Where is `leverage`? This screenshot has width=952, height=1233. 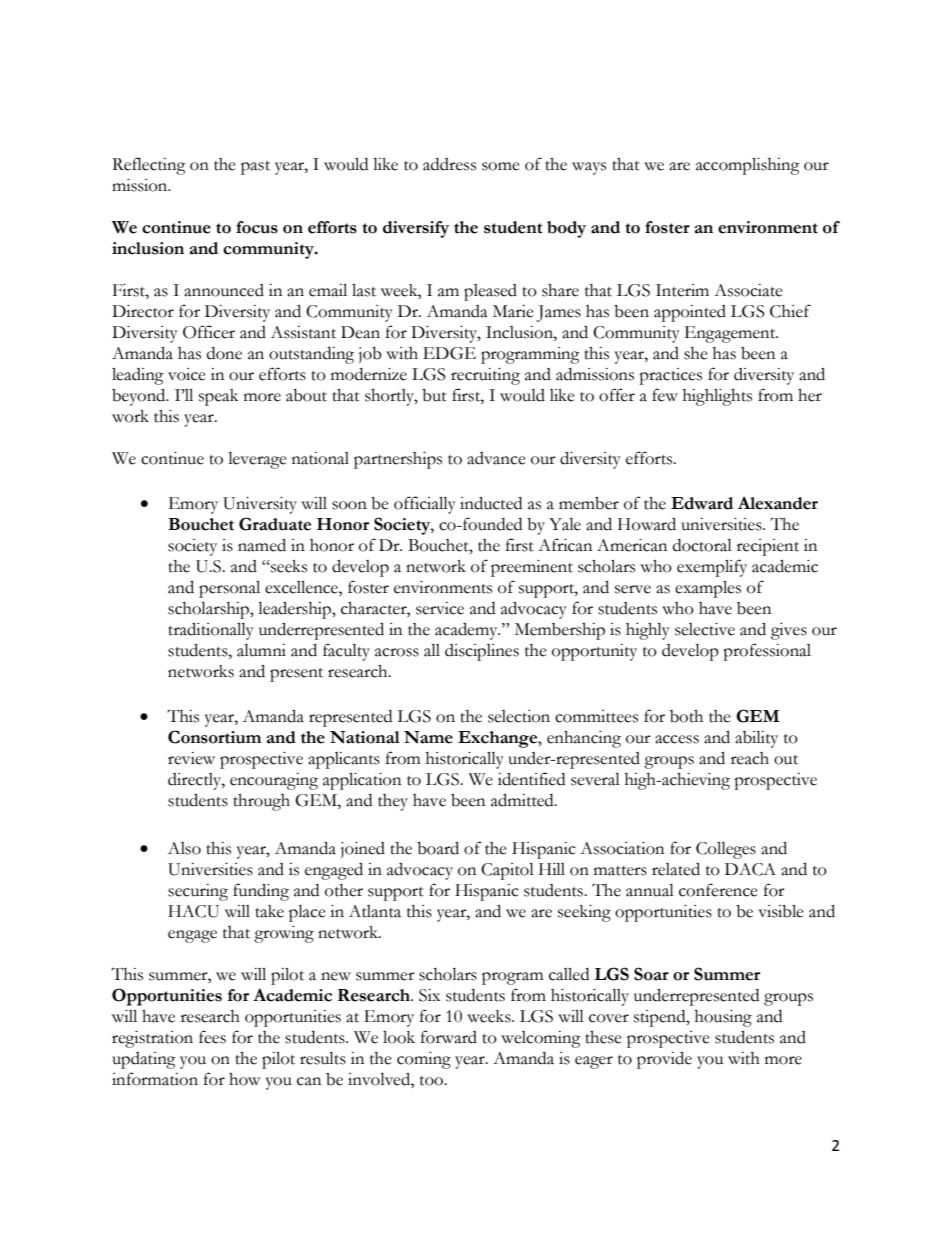 leverage is located at coordinates (257, 460).
